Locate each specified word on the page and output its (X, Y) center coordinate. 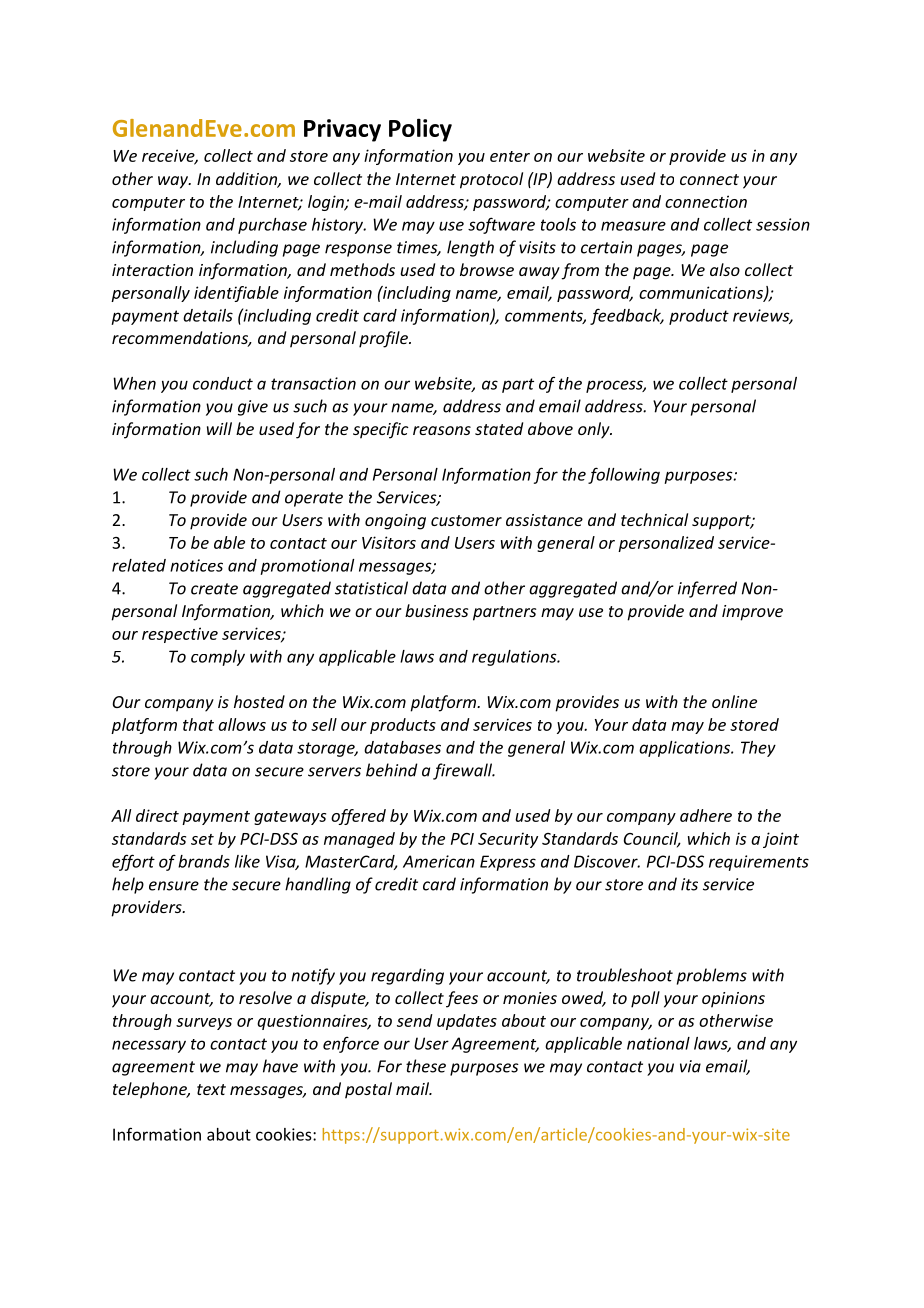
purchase (272, 226)
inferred (707, 589)
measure (633, 226)
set (202, 839)
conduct (223, 383)
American (439, 861)
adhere (706, 815)
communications (702, 293)
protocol (491, 180)
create (214, 589)
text (211, 1089)
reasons (442, 430)
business (436, 610)
